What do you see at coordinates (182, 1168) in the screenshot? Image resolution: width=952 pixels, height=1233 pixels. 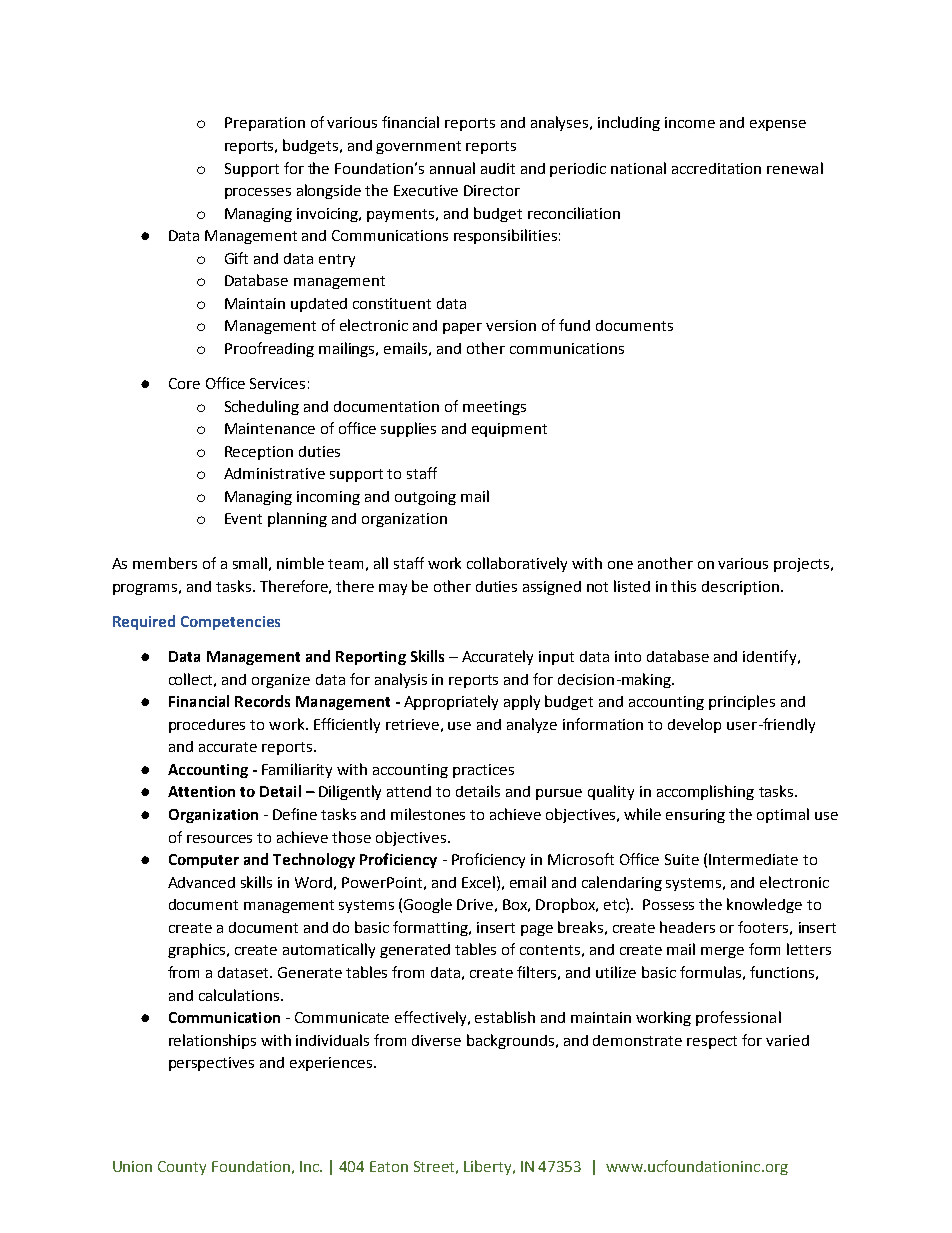 I see `County` at bounding box center [182, 1168].
